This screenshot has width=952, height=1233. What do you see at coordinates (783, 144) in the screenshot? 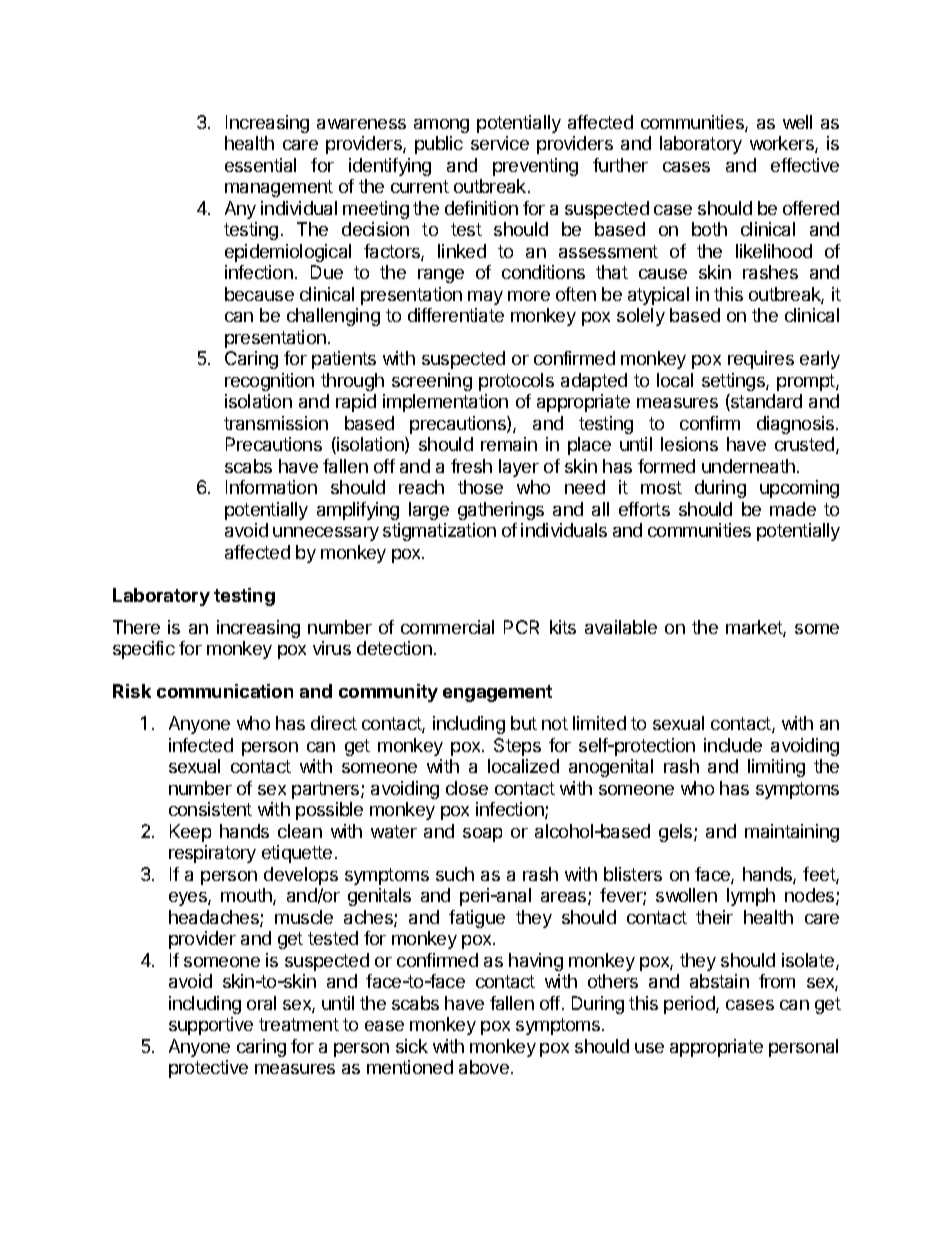
I see `workers` at bounding box center [783, 144].
